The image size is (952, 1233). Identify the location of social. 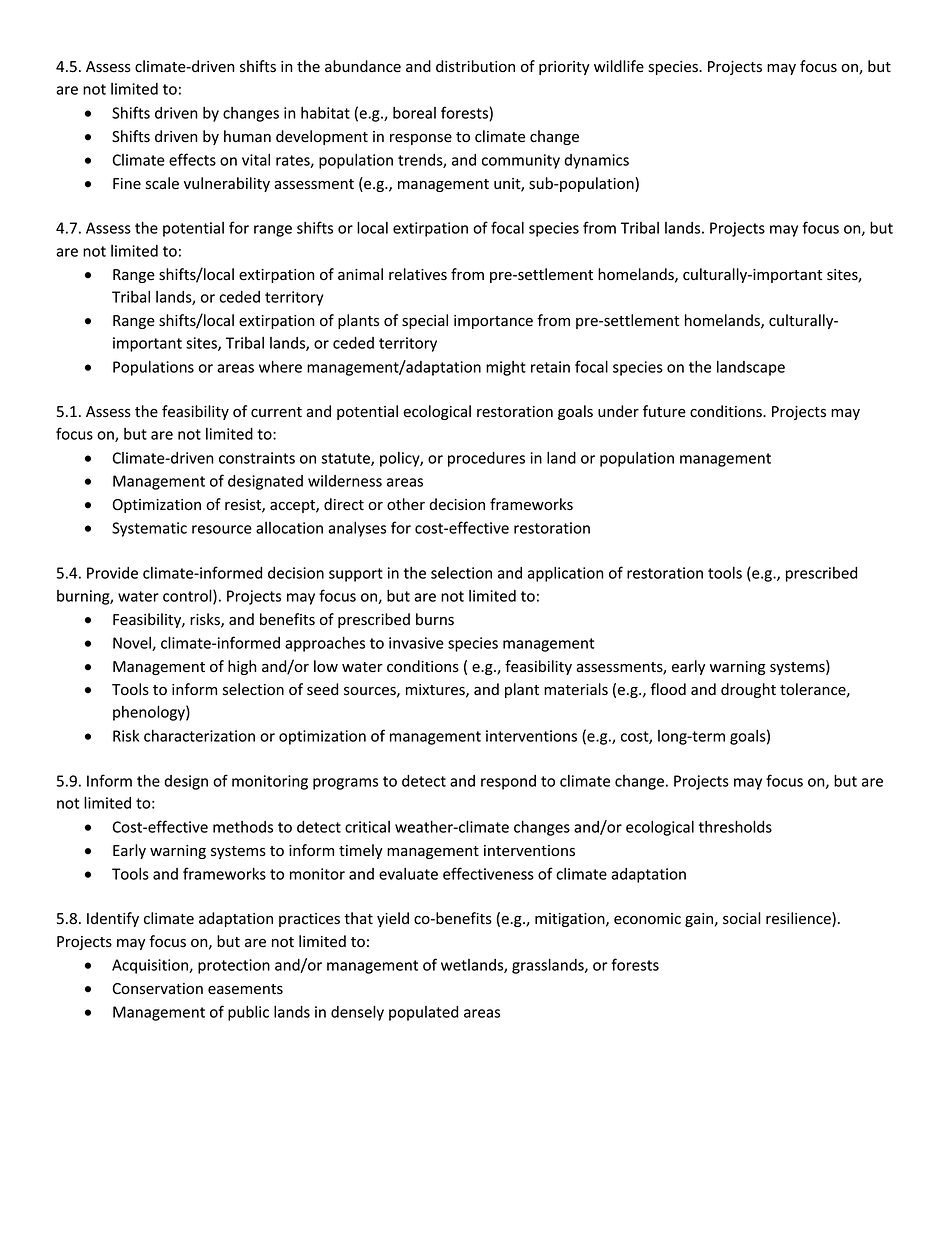
(742, 918).
